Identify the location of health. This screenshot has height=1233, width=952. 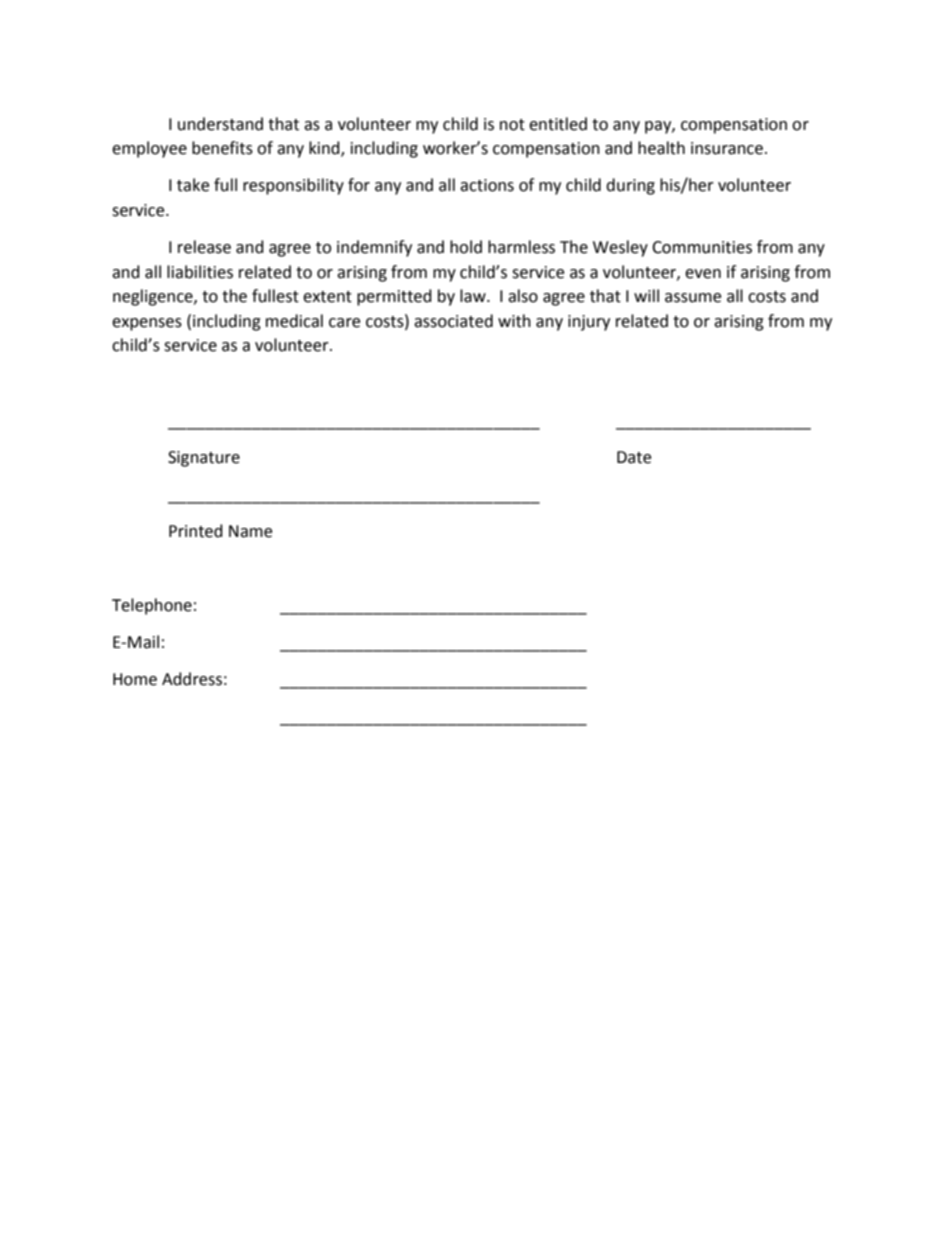
(661, 148).
